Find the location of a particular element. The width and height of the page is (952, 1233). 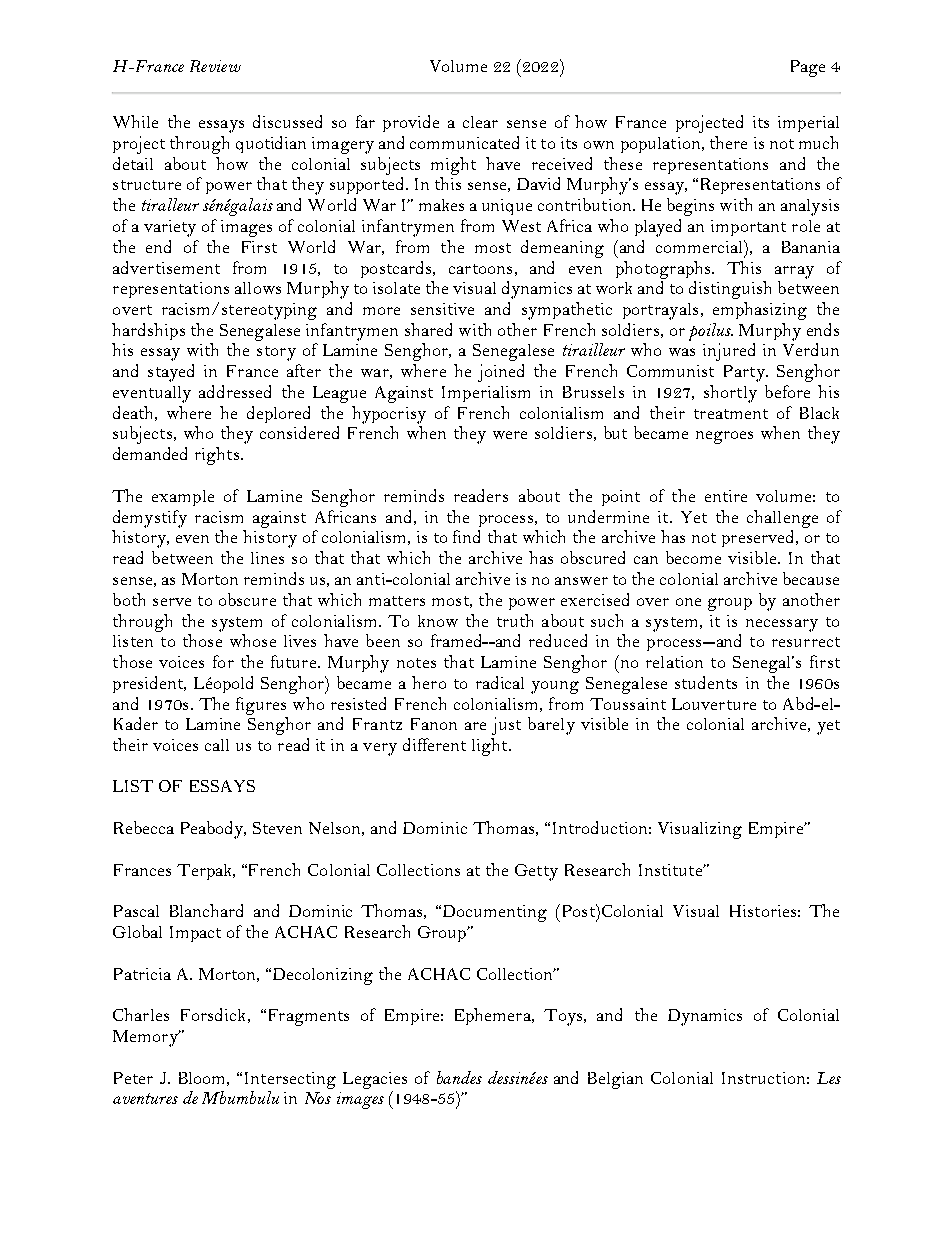

students is located at coordinates (706, 682).
